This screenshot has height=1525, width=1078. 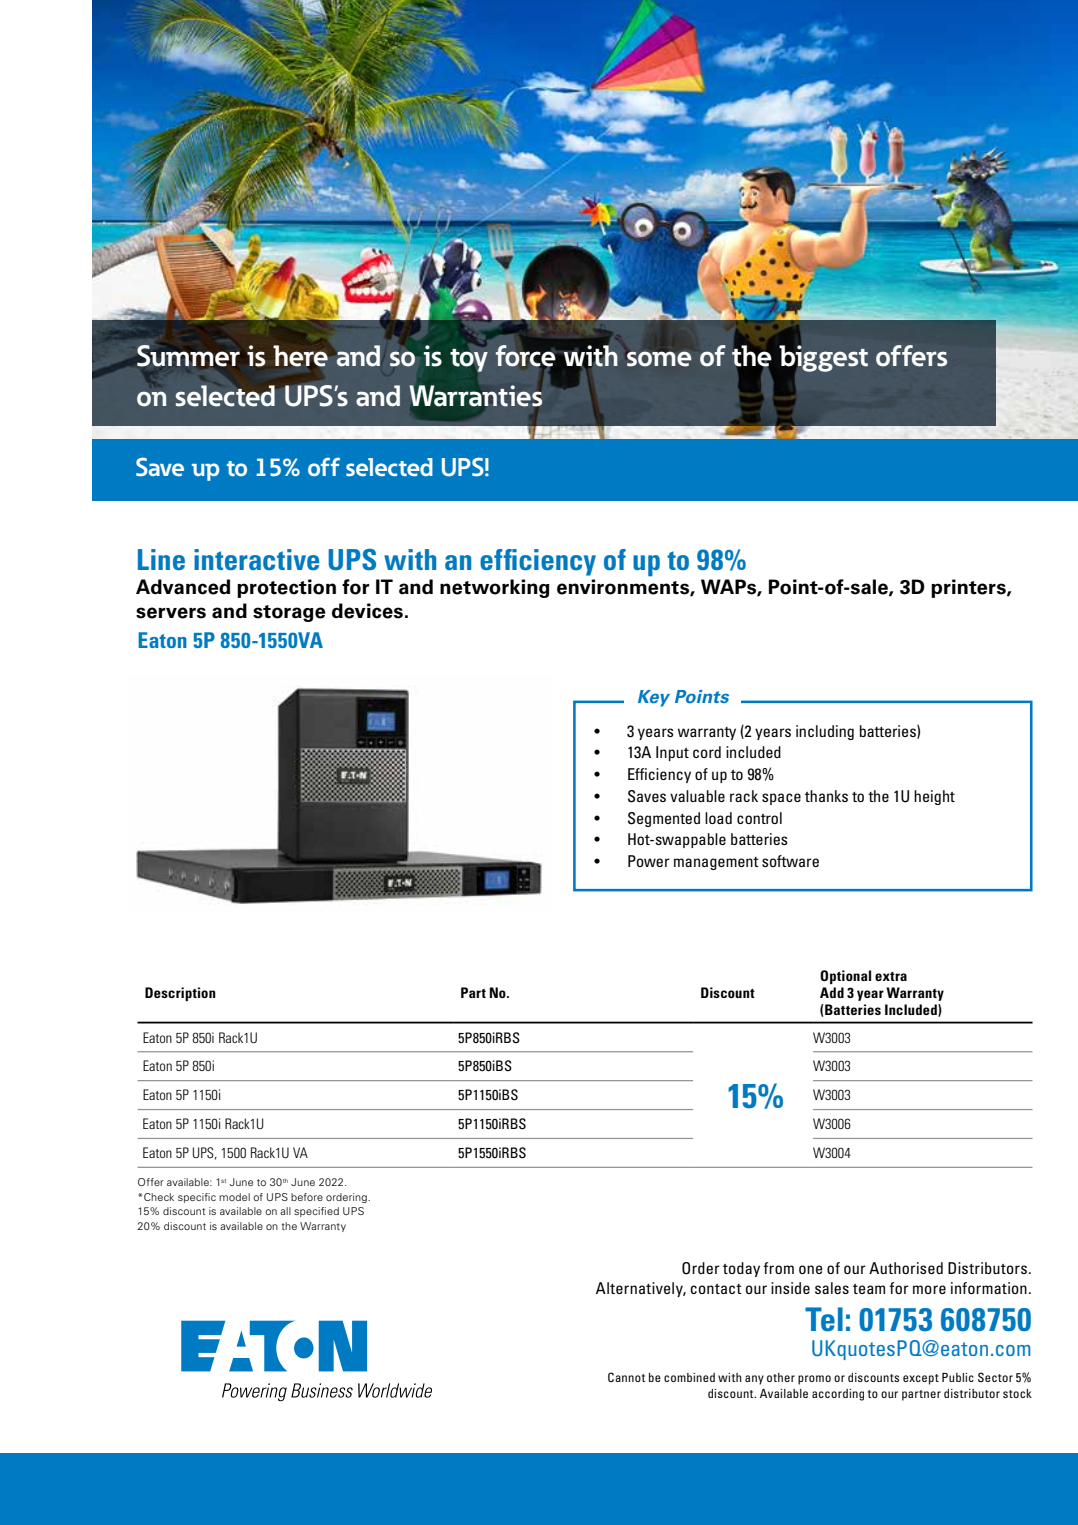 I want to click on here, so click(x=300, y=356).
